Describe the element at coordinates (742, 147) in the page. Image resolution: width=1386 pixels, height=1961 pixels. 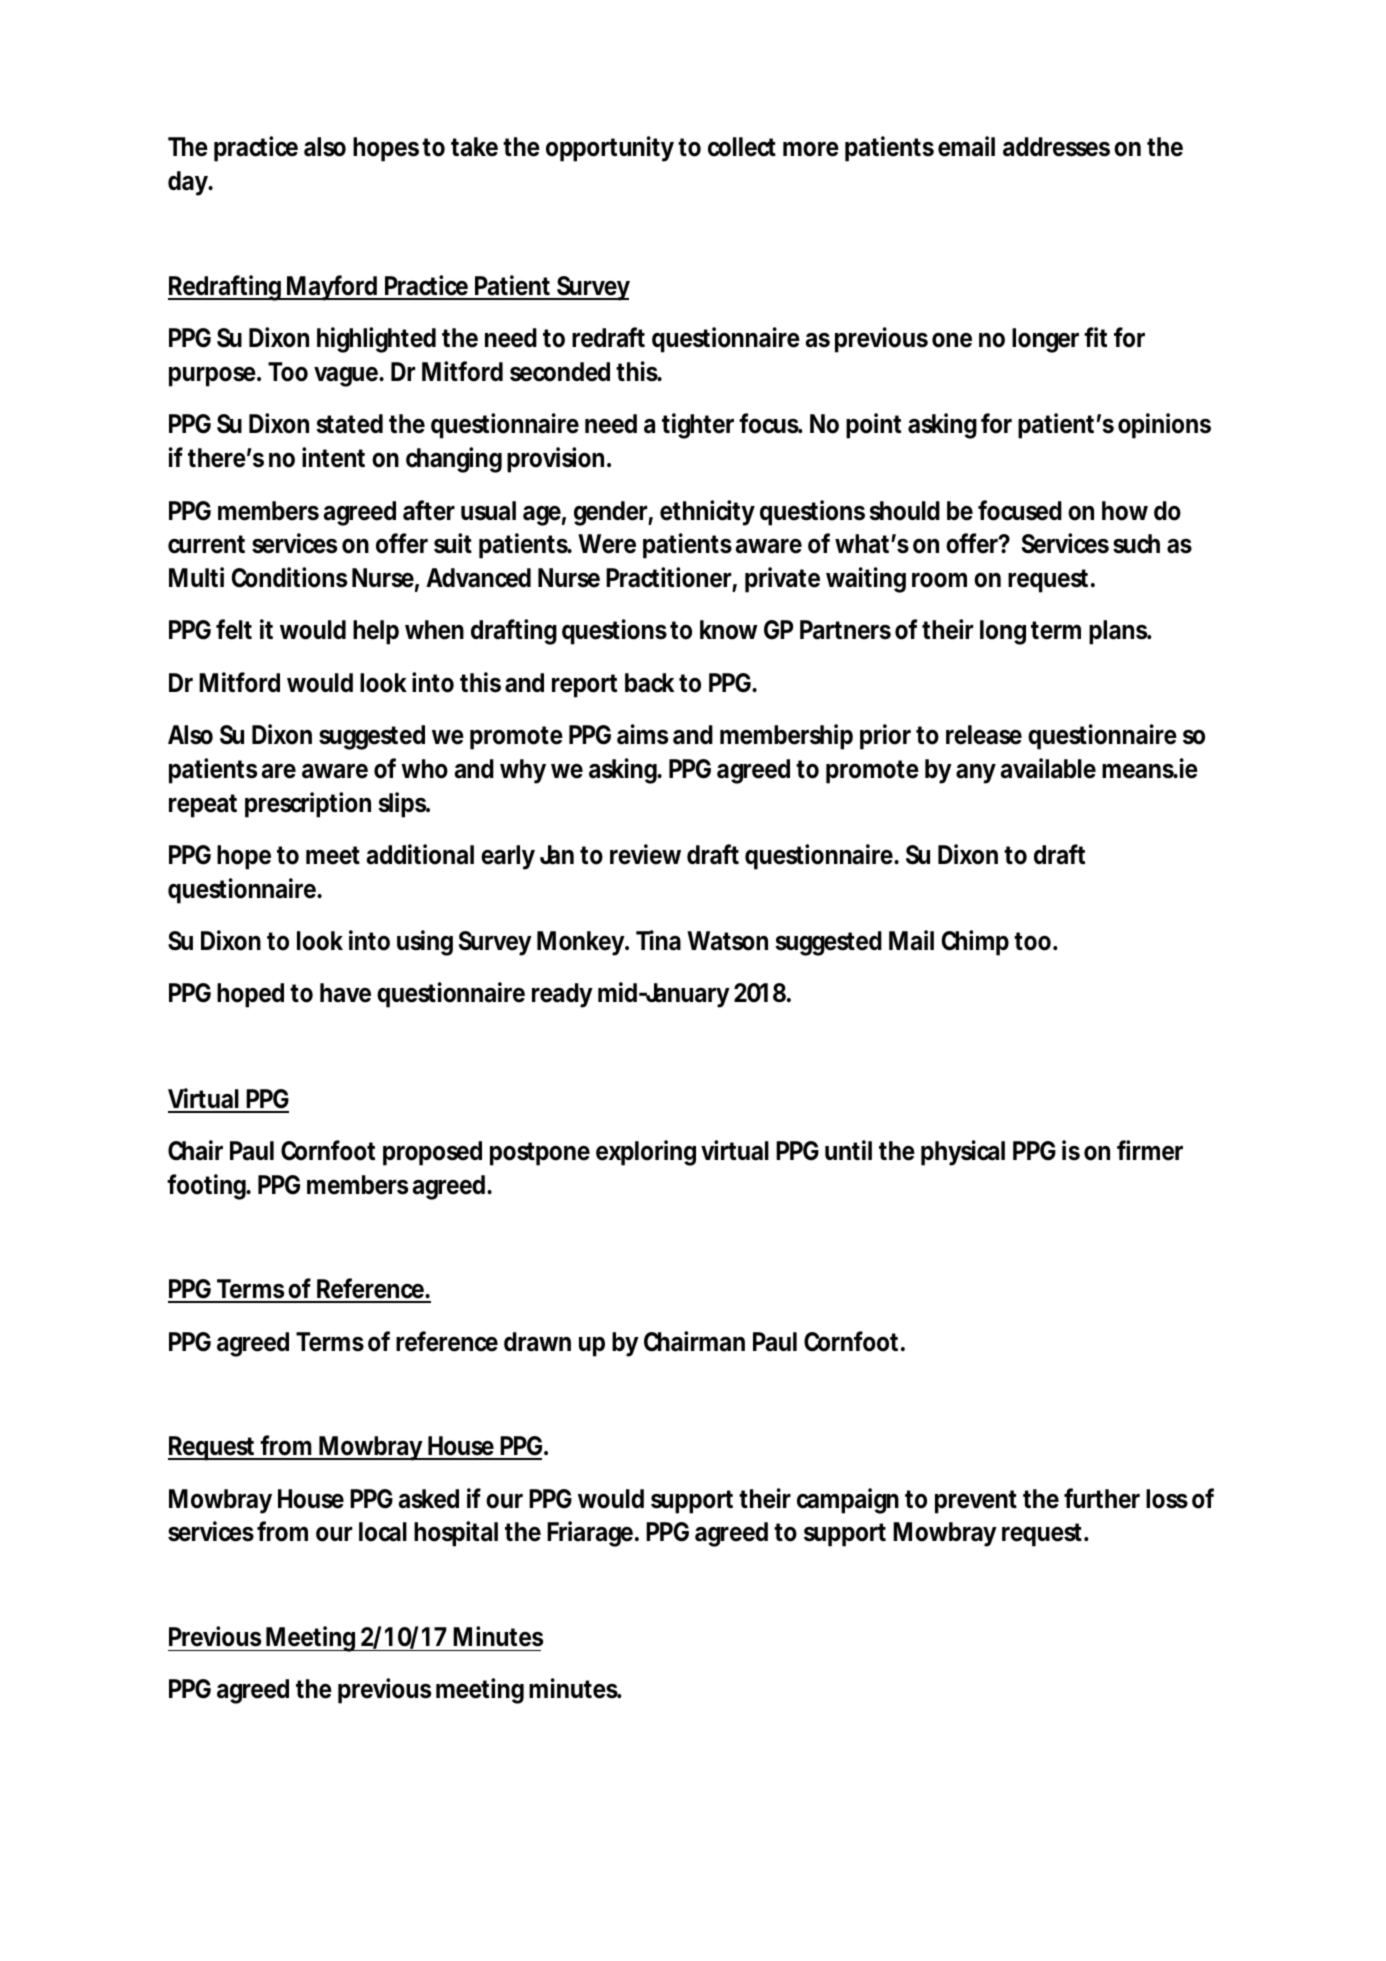
I see `collect` at that location.
